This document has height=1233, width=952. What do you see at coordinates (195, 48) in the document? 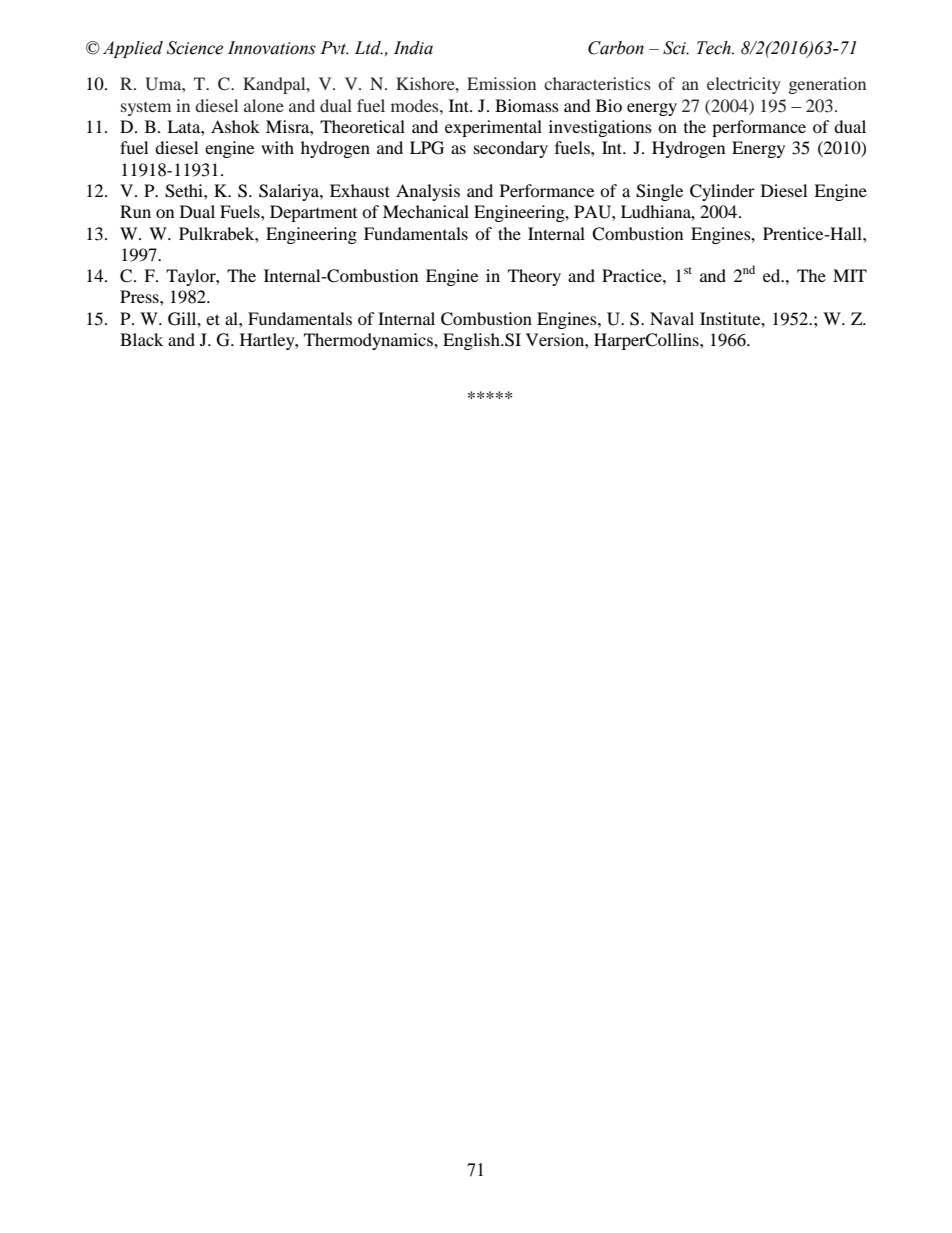
I see `Science` at bounding box center [195, 48].
